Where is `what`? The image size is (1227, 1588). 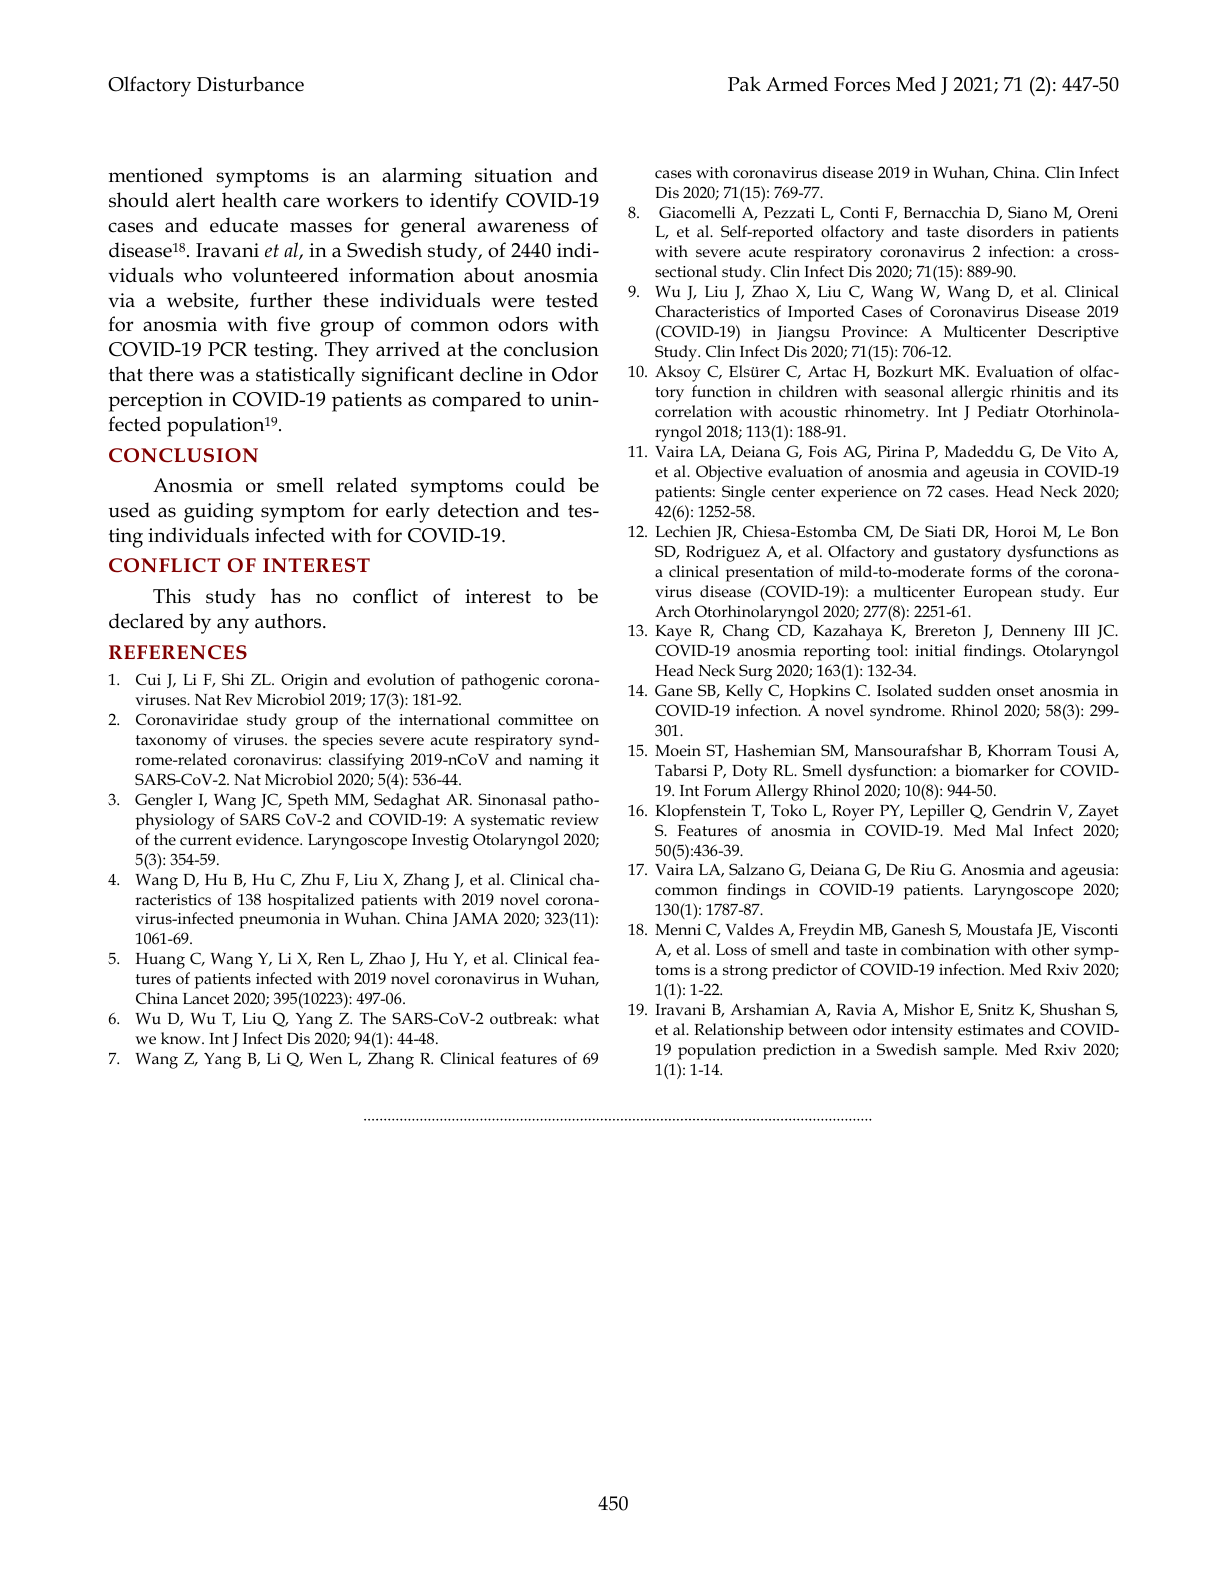
what is located at coordinates (581, 1018).
